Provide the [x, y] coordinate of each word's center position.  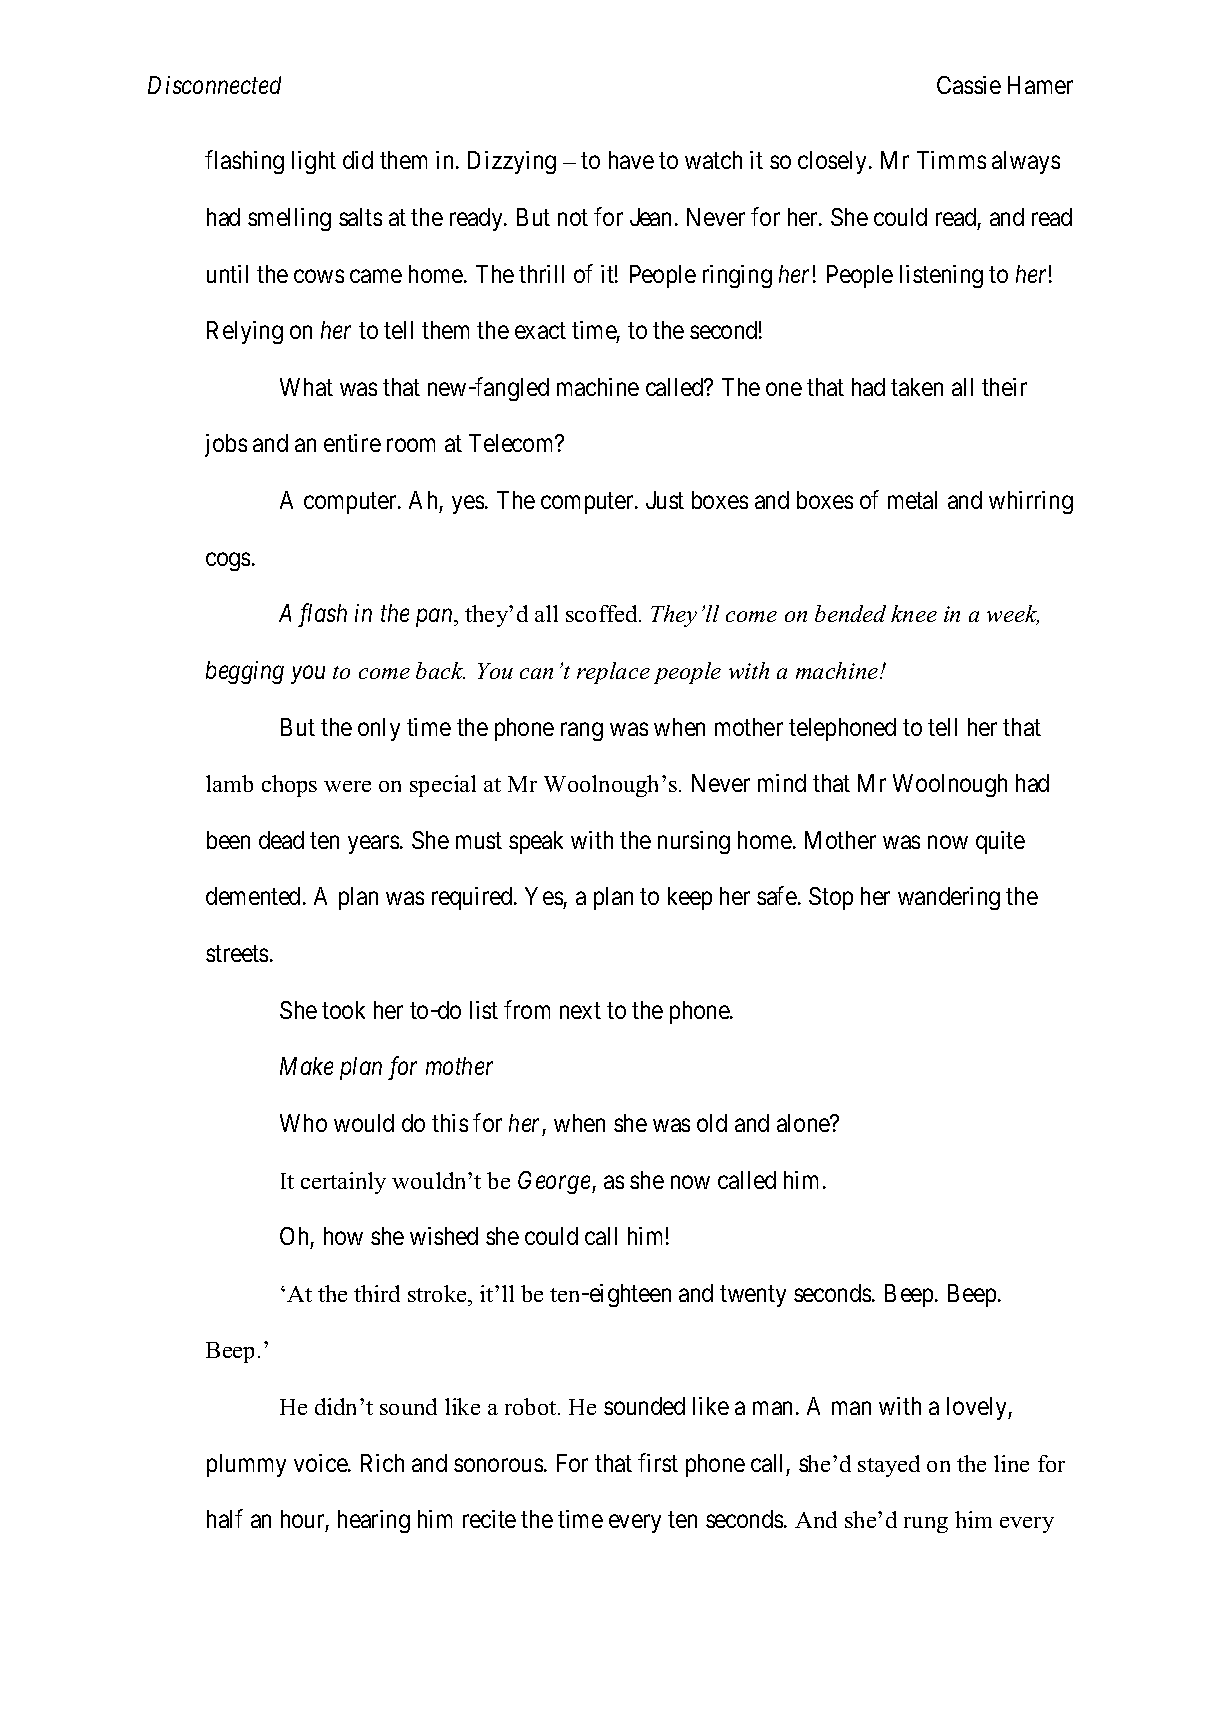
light [314, 162]
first [658, 1462]
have [631, 160]
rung [926, 1525]
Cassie [969, 85]
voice [321, 1463]
